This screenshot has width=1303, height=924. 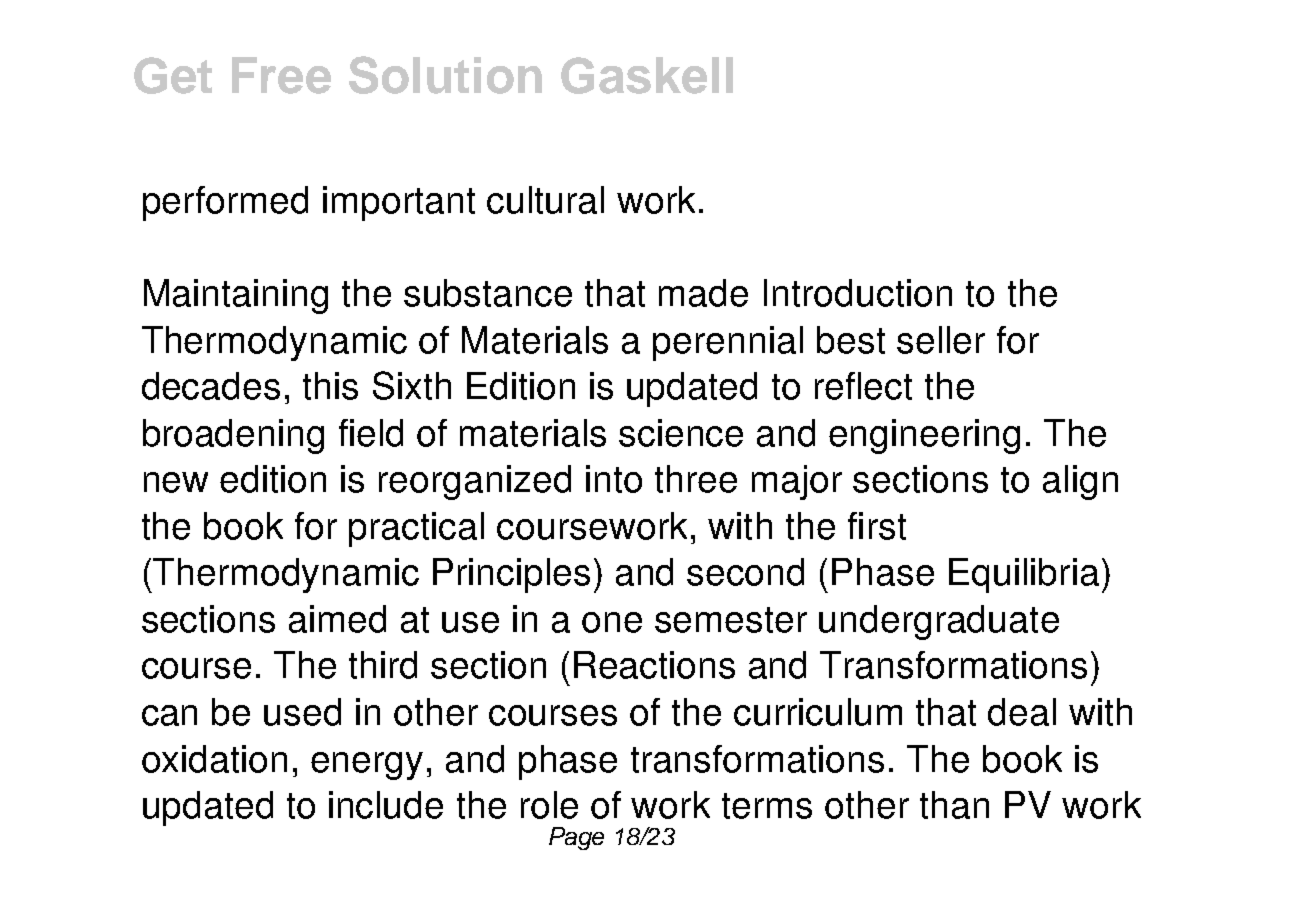 I want to click on Equilibria, so click(x=1024, y=575).
